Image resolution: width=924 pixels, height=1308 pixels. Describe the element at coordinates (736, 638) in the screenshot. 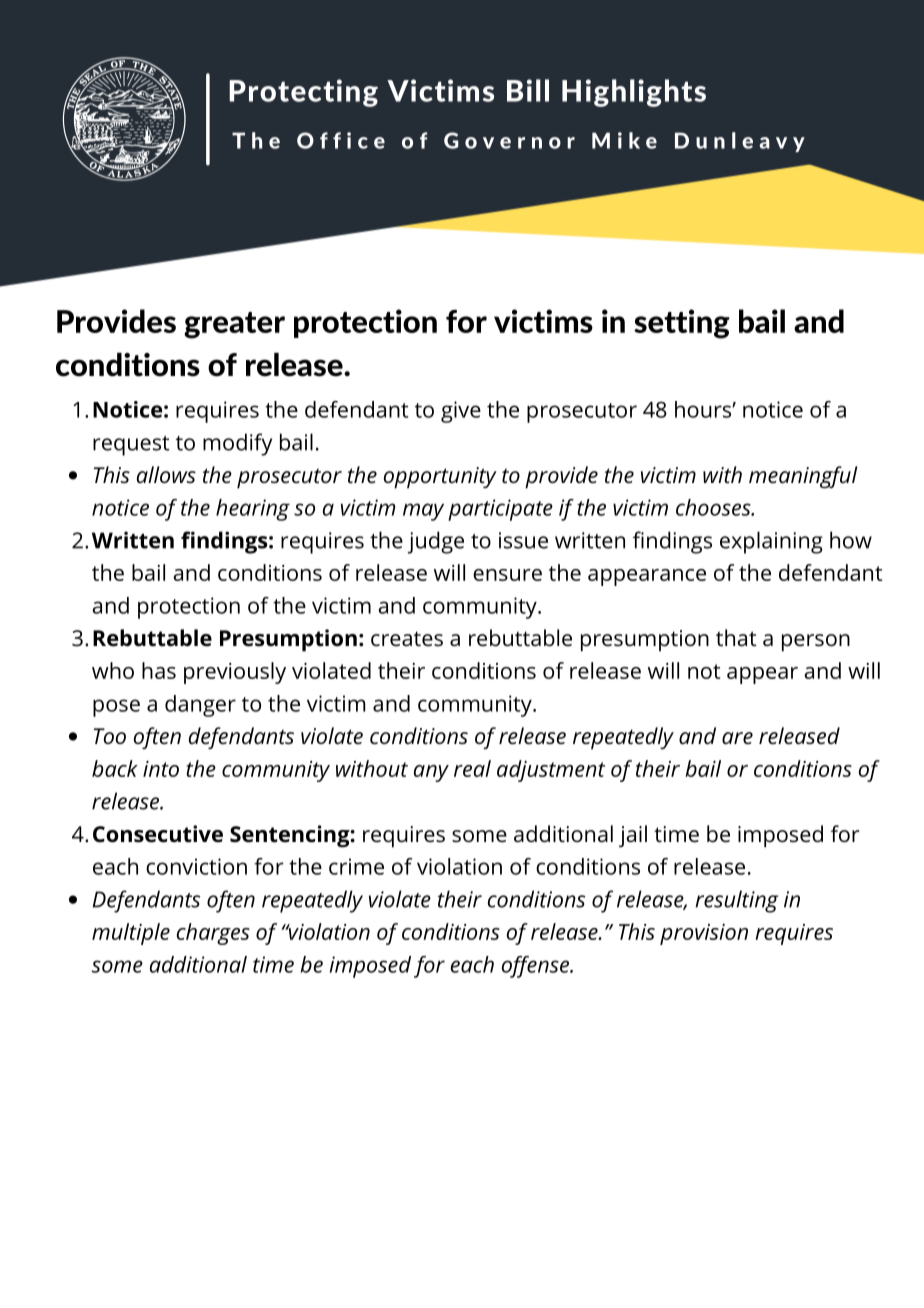

I see `that` at that location.
